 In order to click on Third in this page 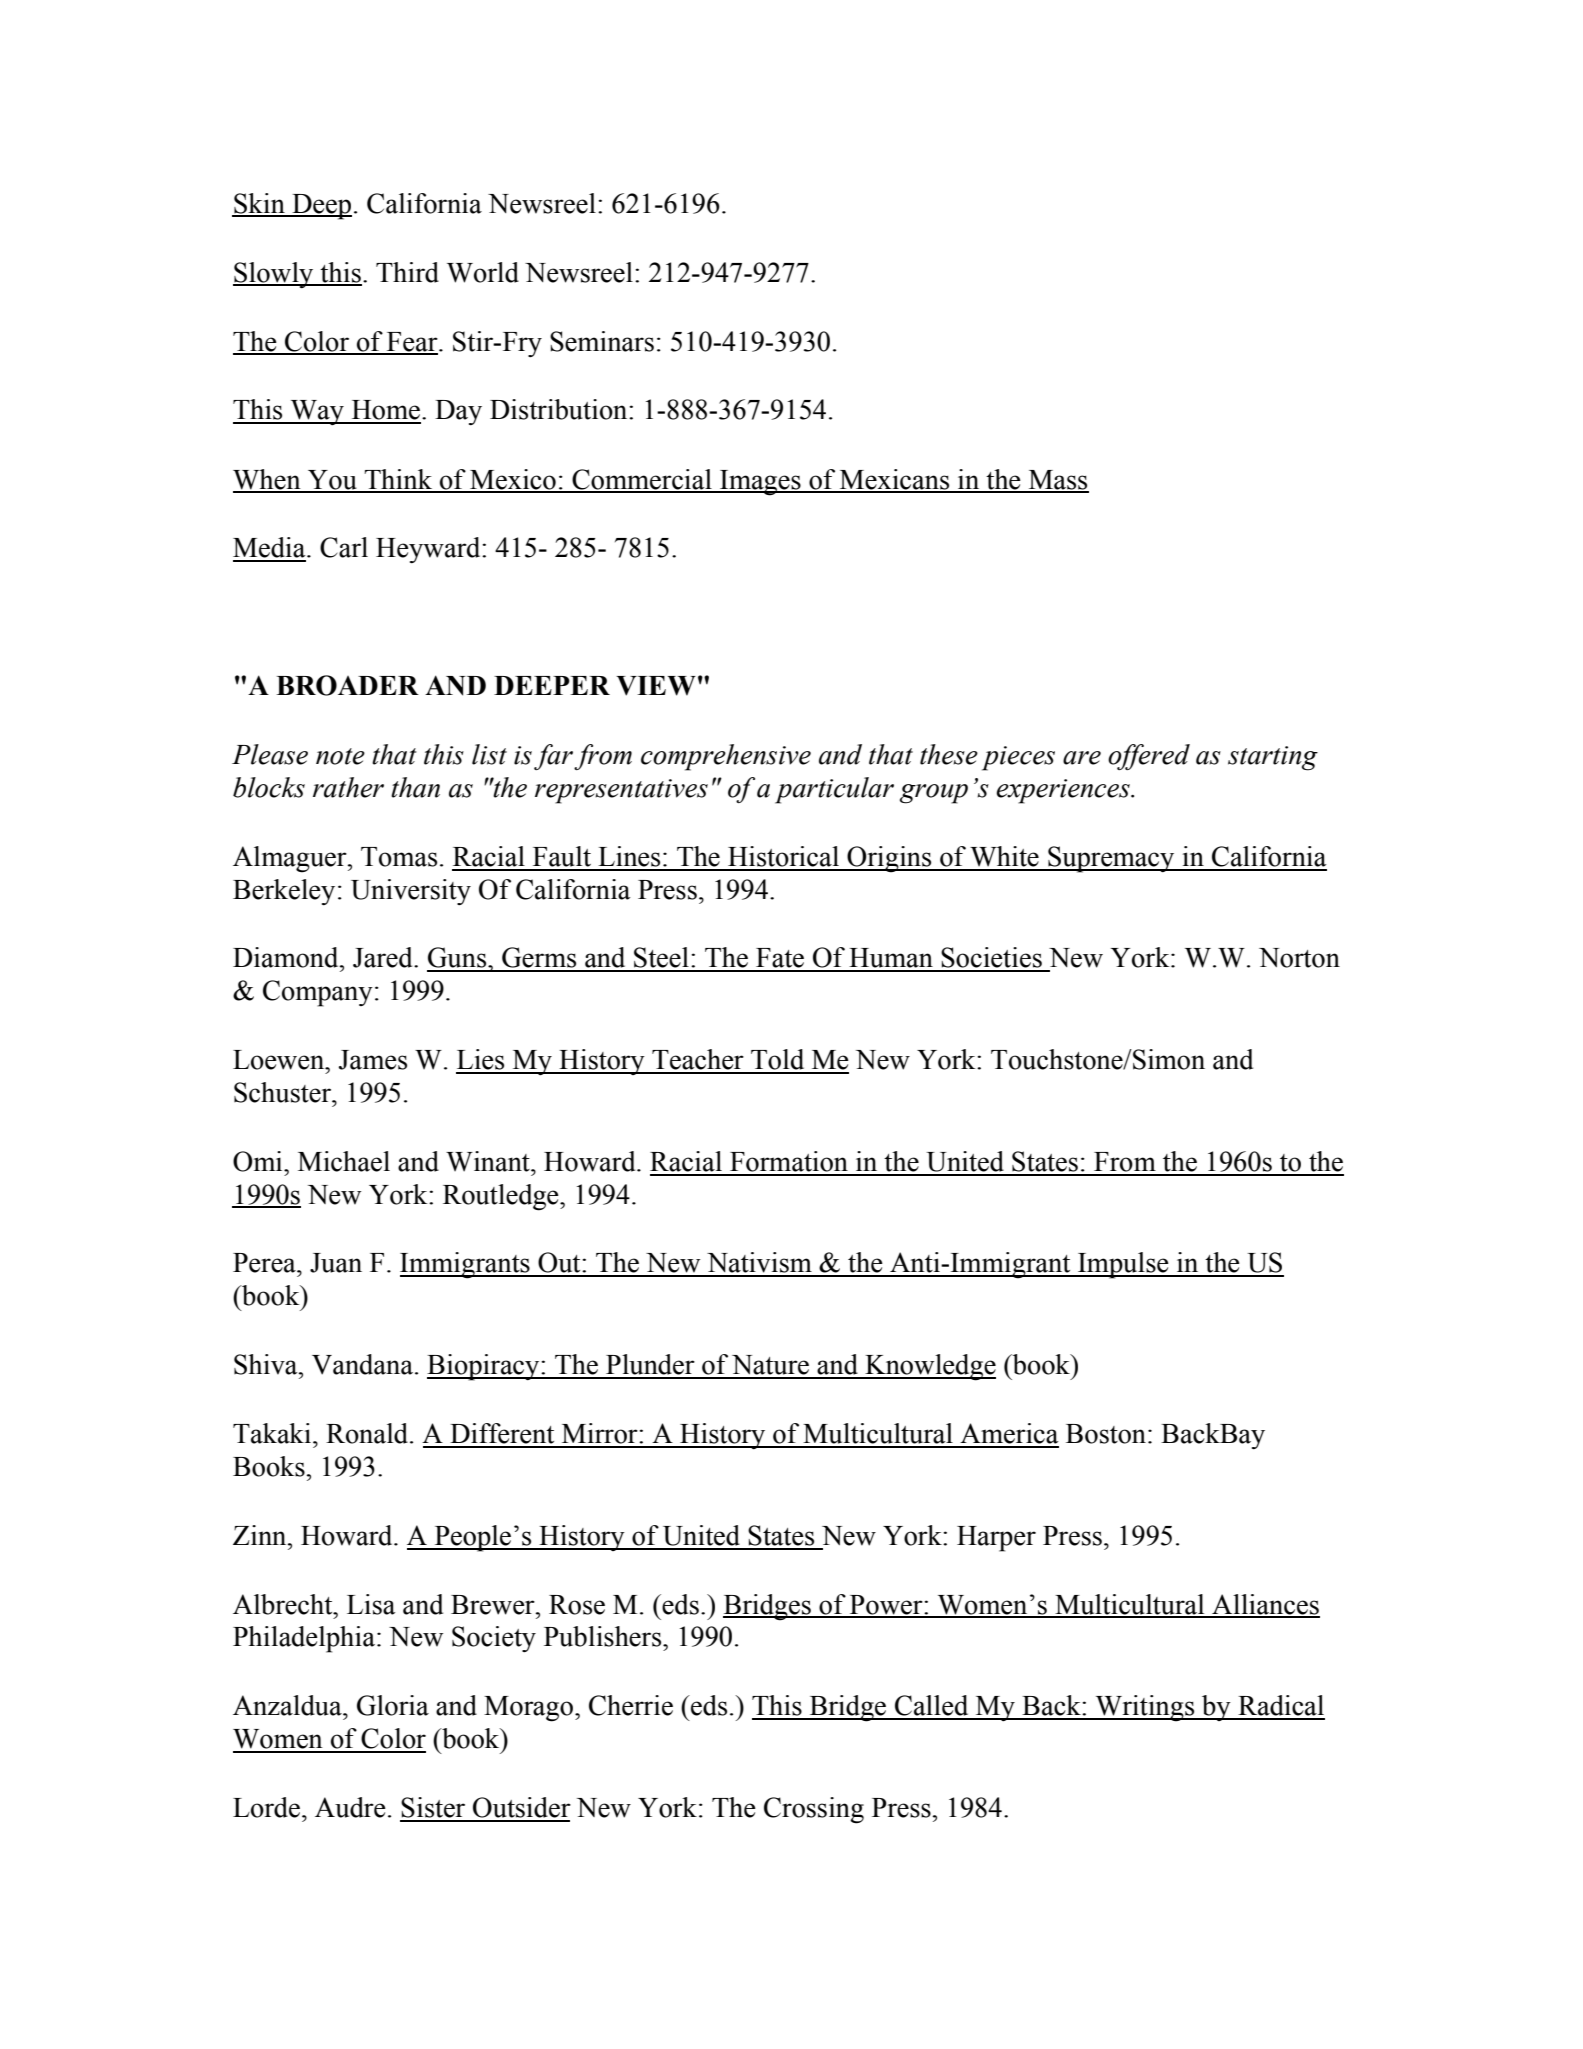, I will do `click(407, 272)`.
